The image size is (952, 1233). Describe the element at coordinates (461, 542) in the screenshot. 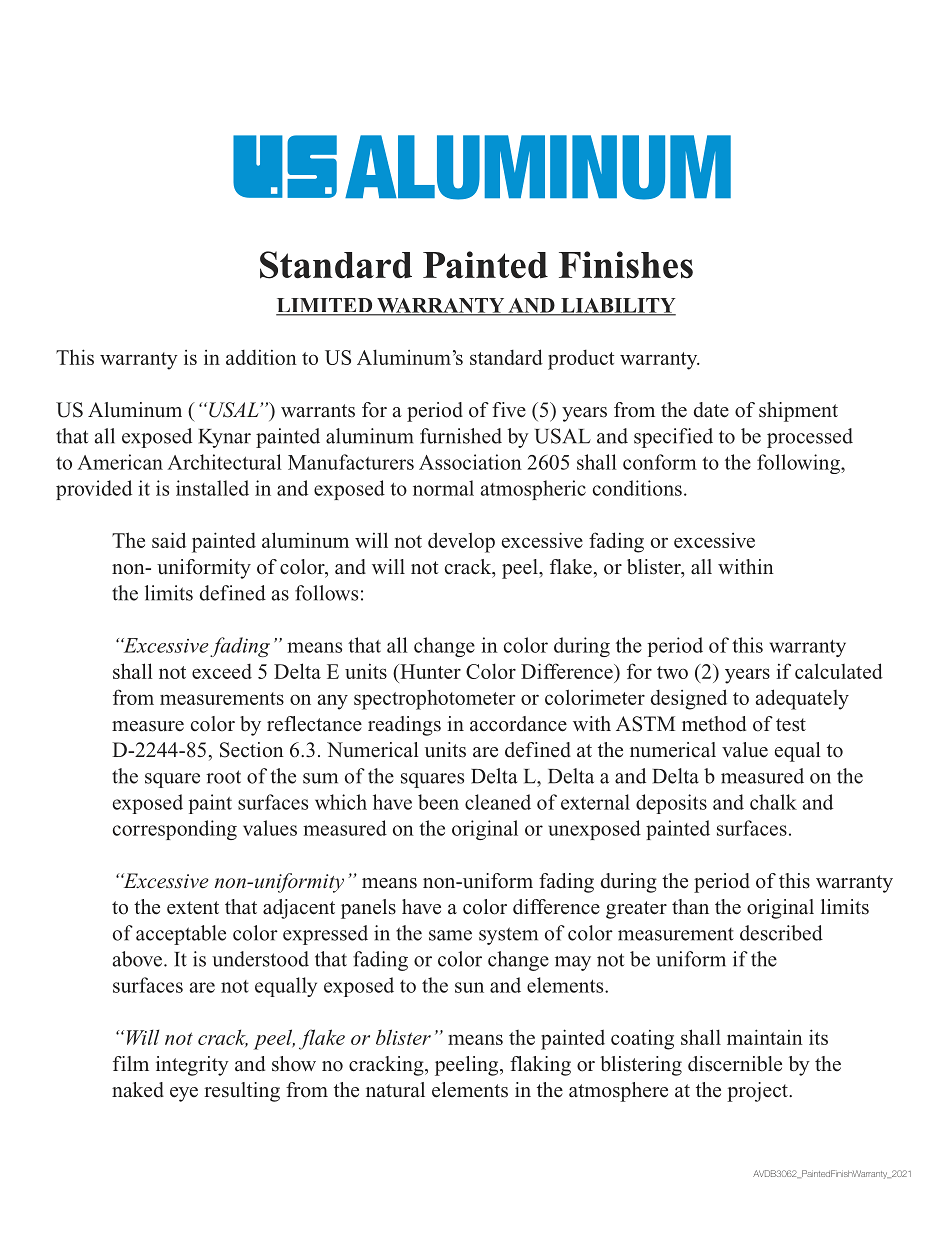

I see `develop` at that location.
